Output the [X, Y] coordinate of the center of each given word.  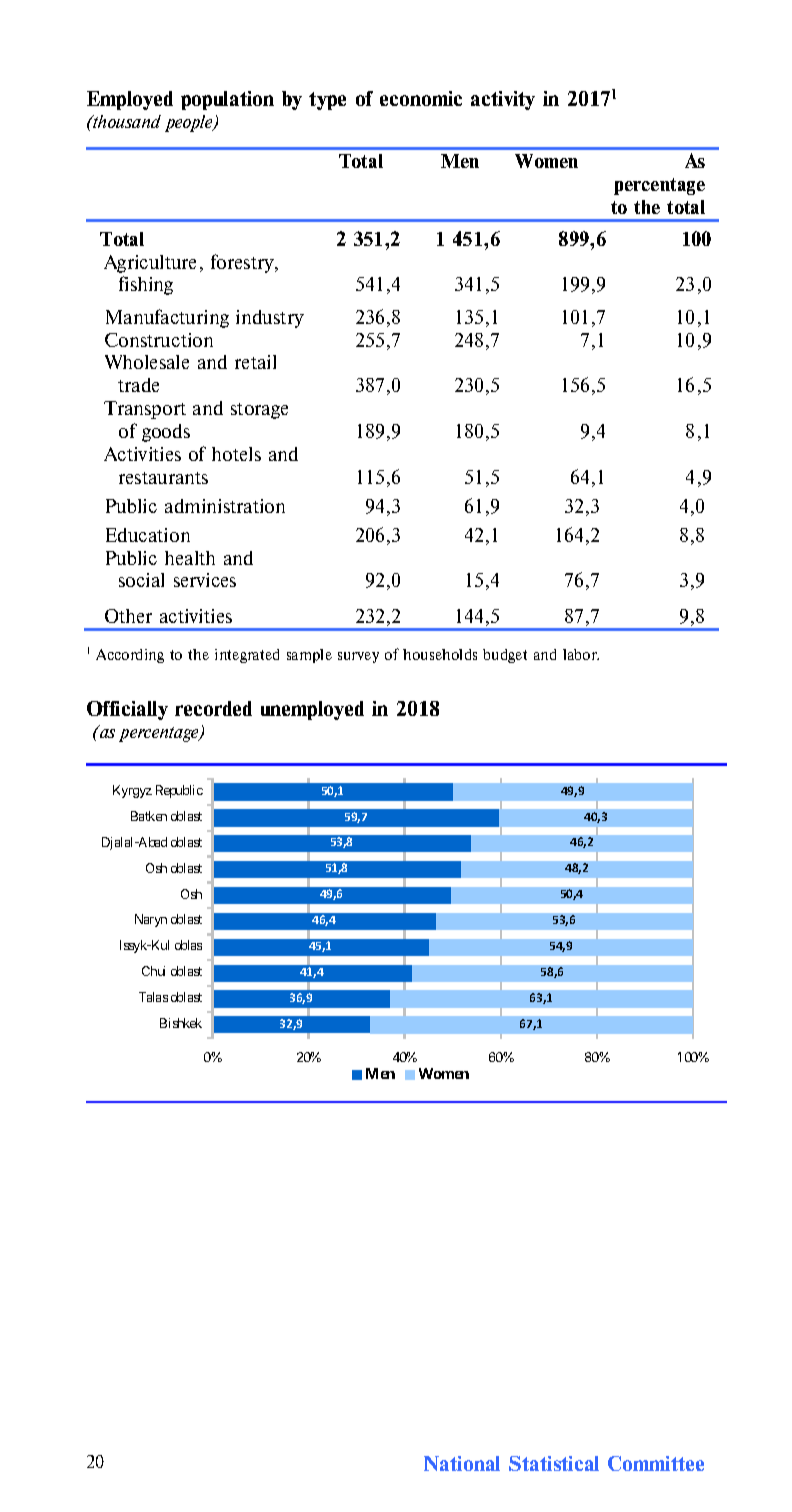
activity [503, 100]
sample [309, 656]
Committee [656, 1463]
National [462, 1463]
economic [421, 98]
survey [358, 657]
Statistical [554, 1463]
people [190, 123]
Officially [127, 710]
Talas [153, 997]
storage [259, 411]
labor [581, 654]
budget [505, 656]
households [440, 654]
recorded [213, 708]
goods [166, 433]
